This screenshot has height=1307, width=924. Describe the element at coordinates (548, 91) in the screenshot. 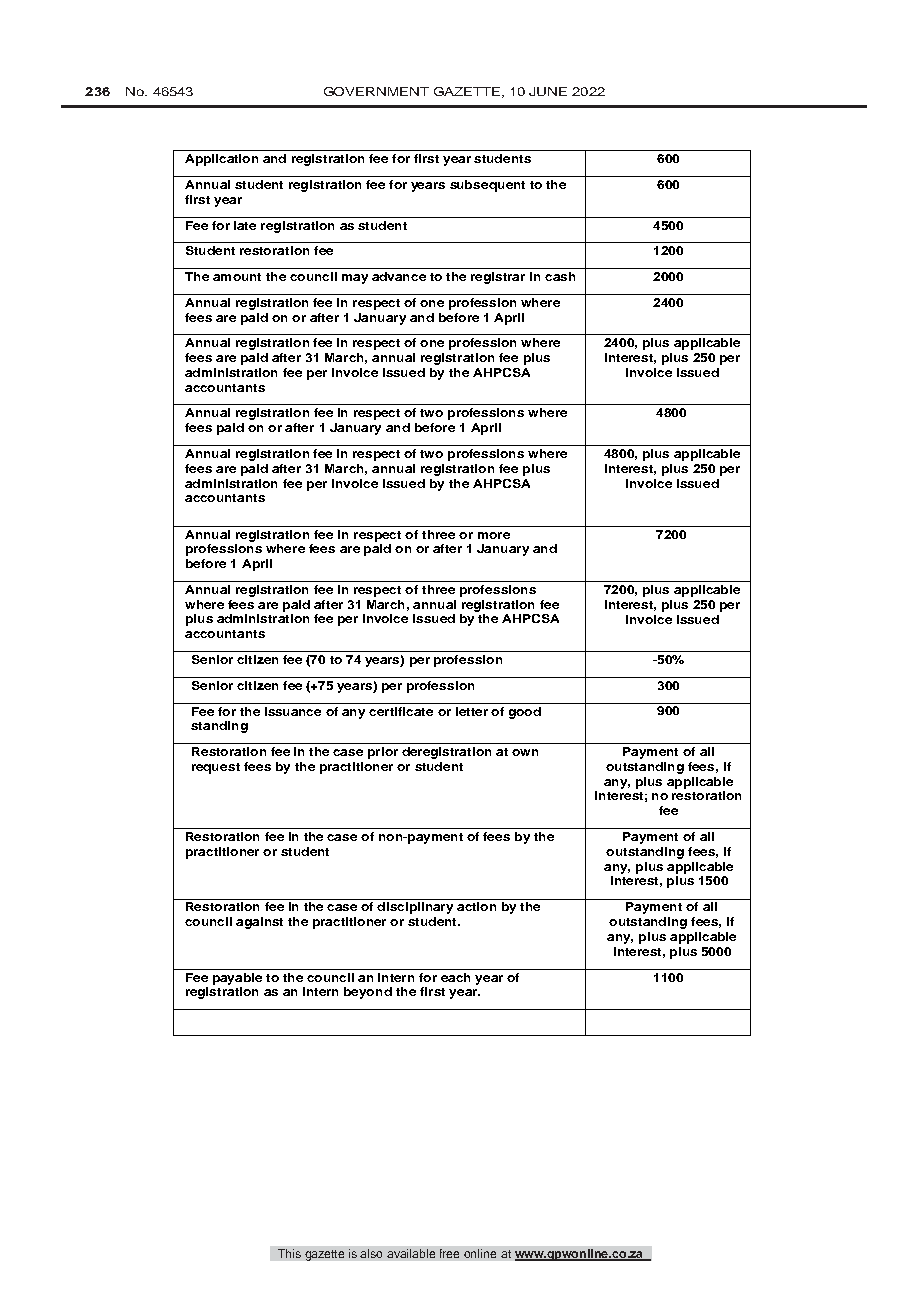

I see `JUNE` at that location.
